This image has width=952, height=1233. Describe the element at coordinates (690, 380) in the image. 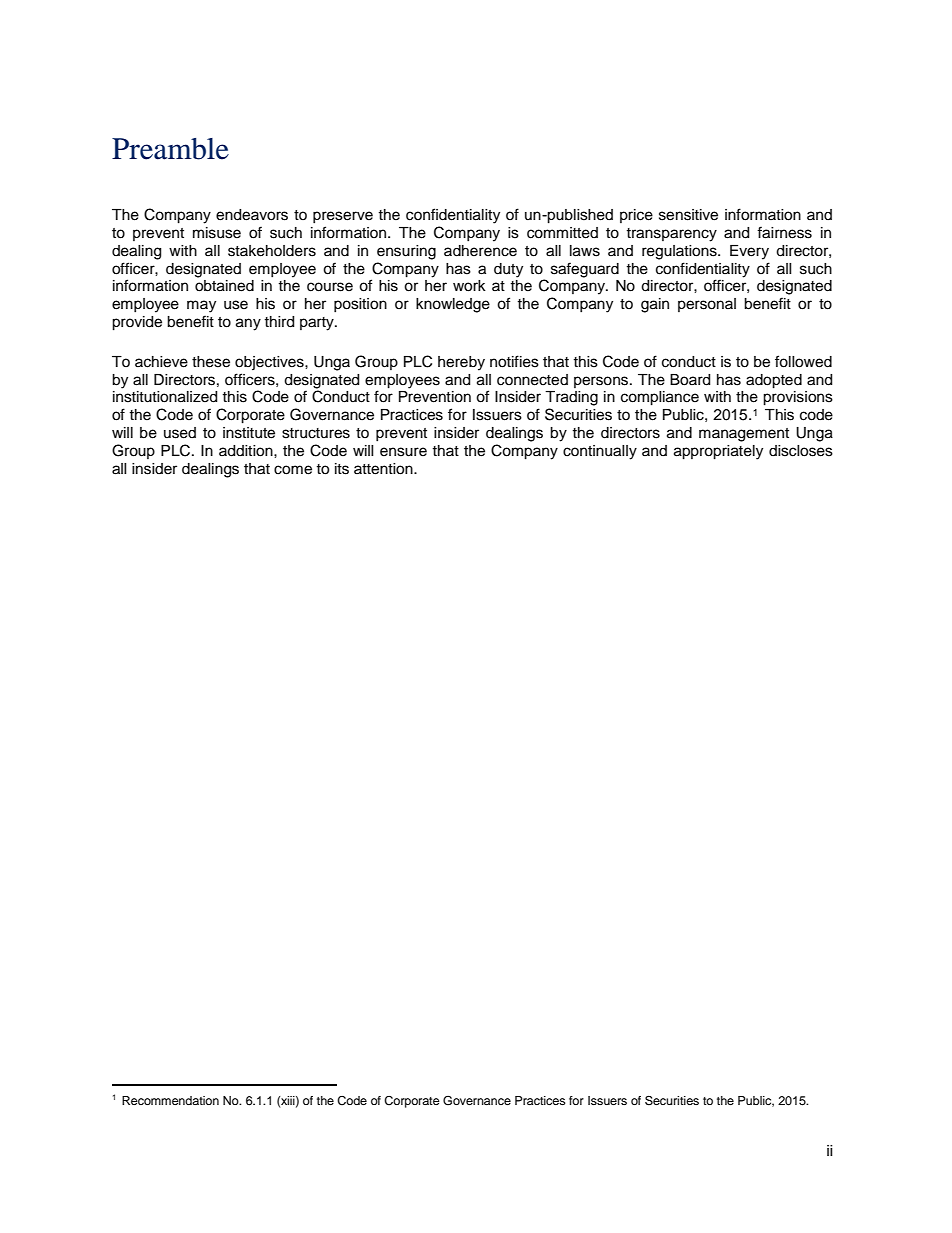

I see `Board` at that location.
